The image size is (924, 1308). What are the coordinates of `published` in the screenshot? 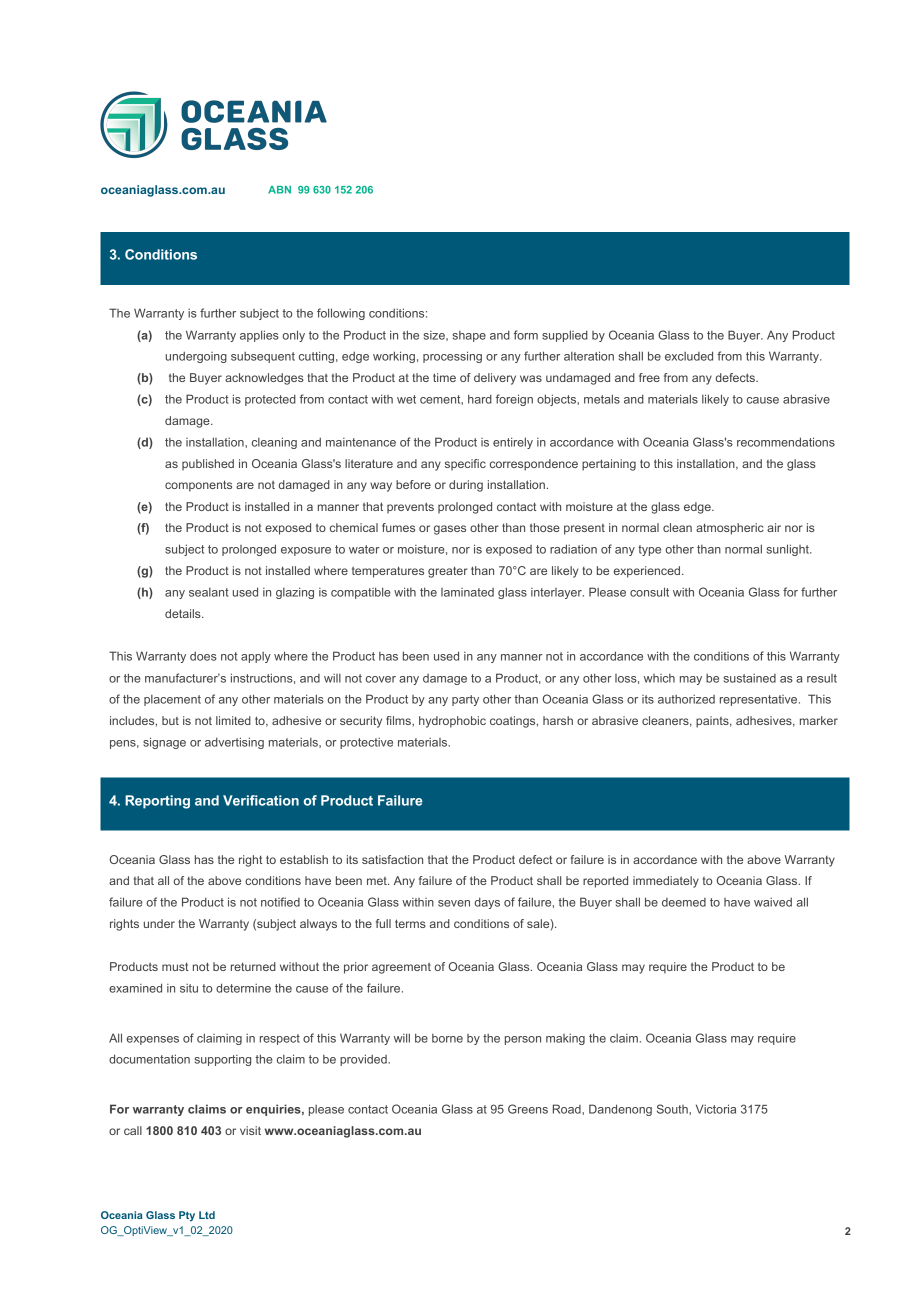 It's located at (208, 465).
